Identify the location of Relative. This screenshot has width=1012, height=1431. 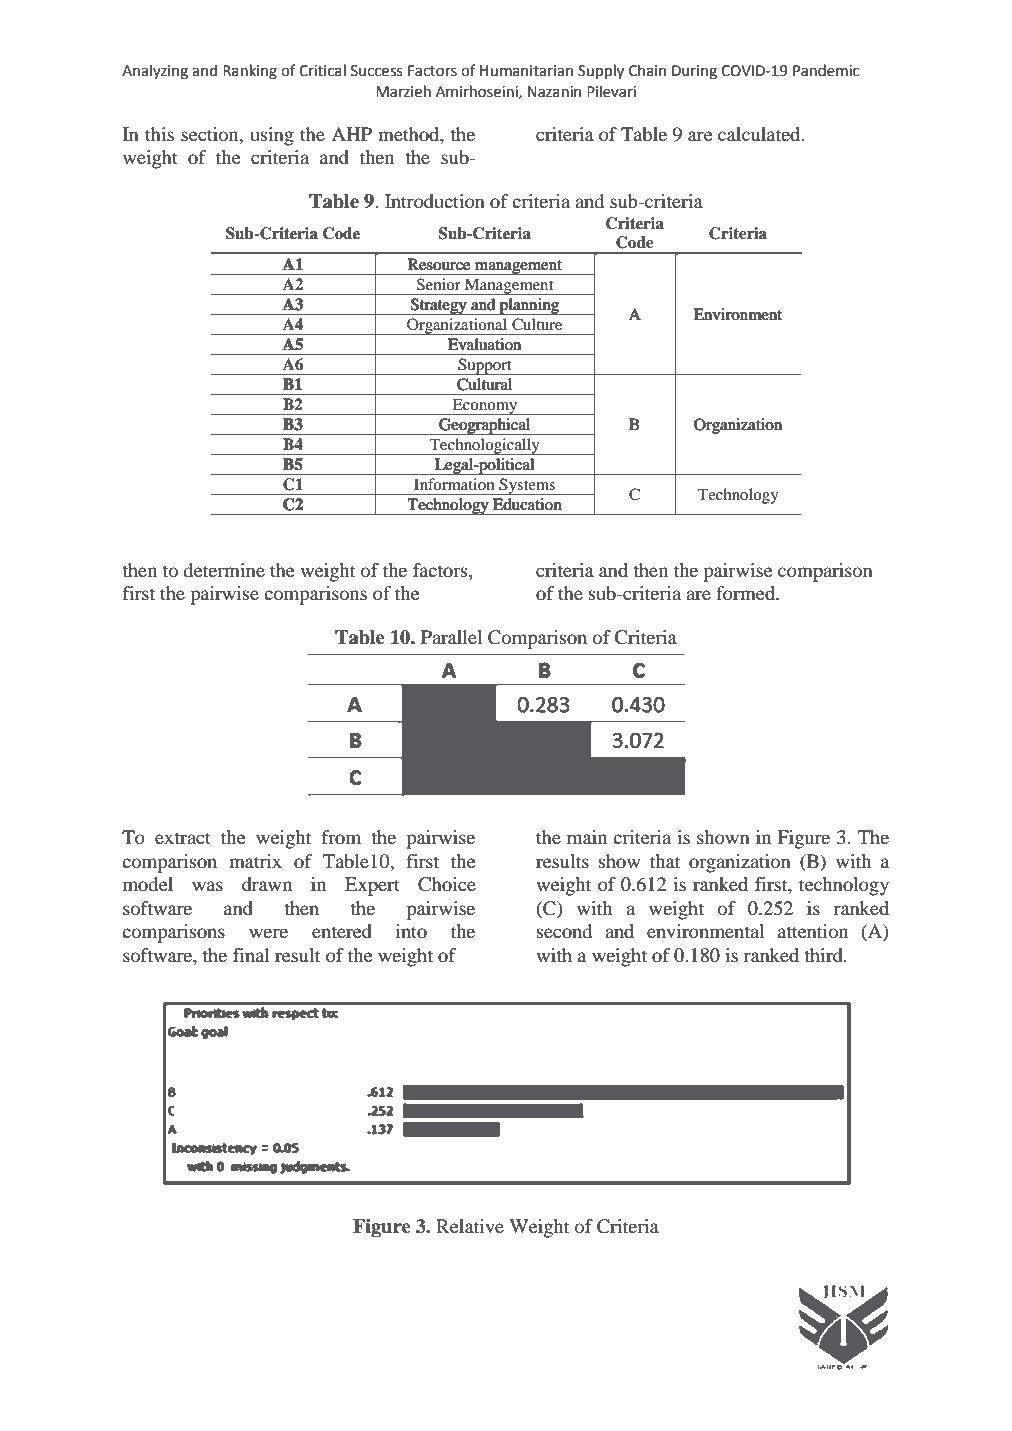
(470, 1226).
